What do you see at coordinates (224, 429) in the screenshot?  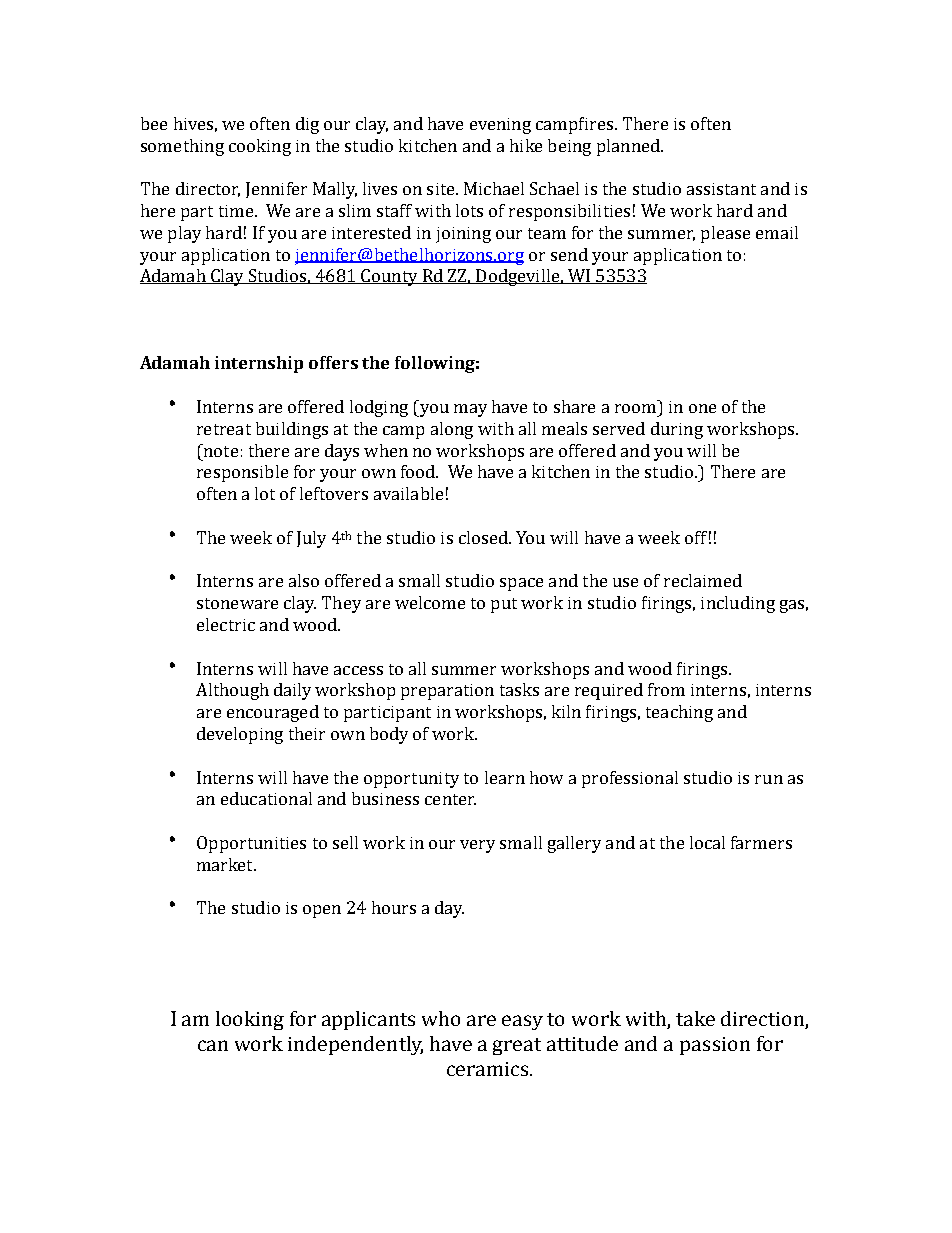 I see `retreat` at bounding box center [224, 429].
